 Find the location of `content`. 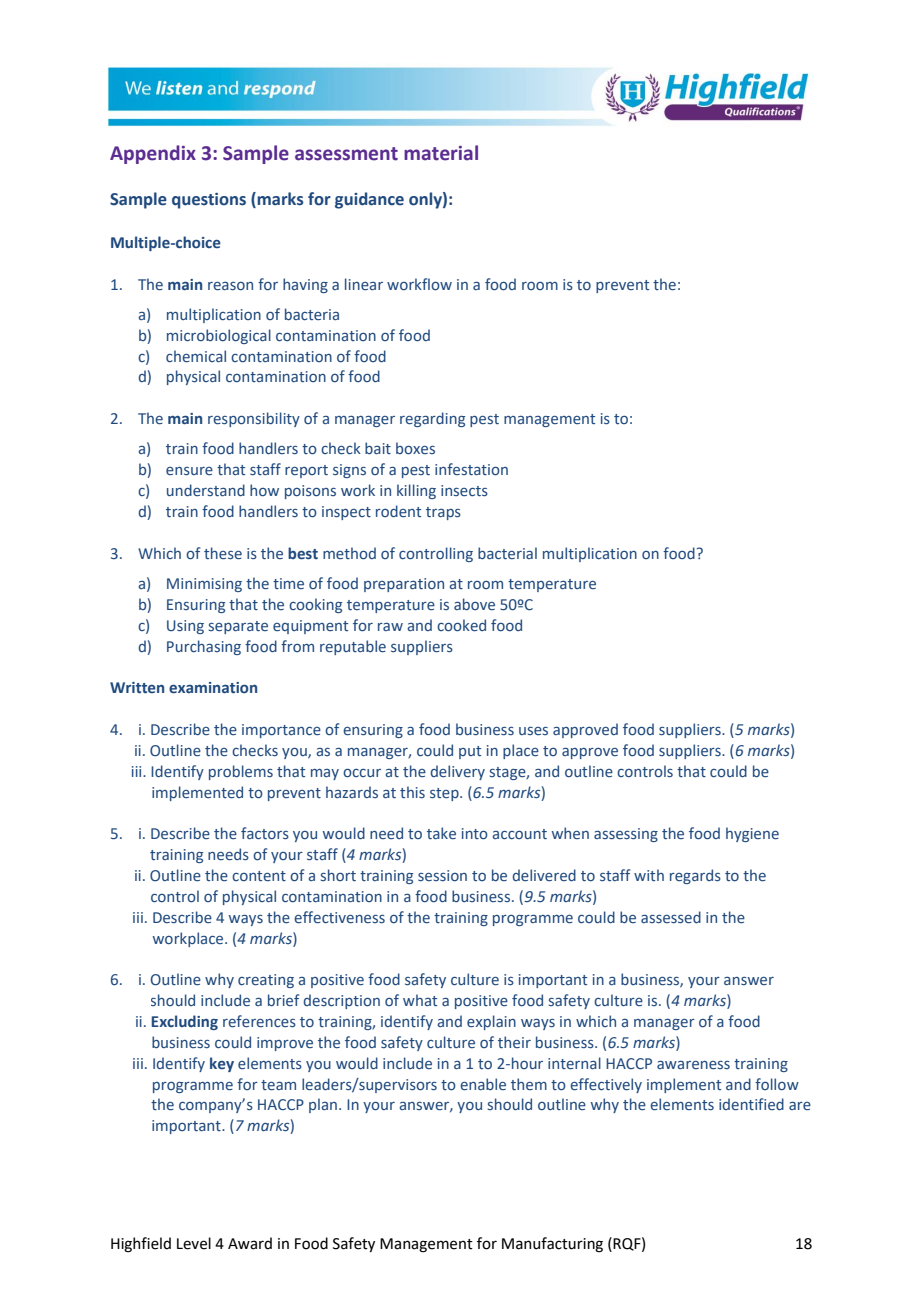

content is located at coordinates (259, 876).
